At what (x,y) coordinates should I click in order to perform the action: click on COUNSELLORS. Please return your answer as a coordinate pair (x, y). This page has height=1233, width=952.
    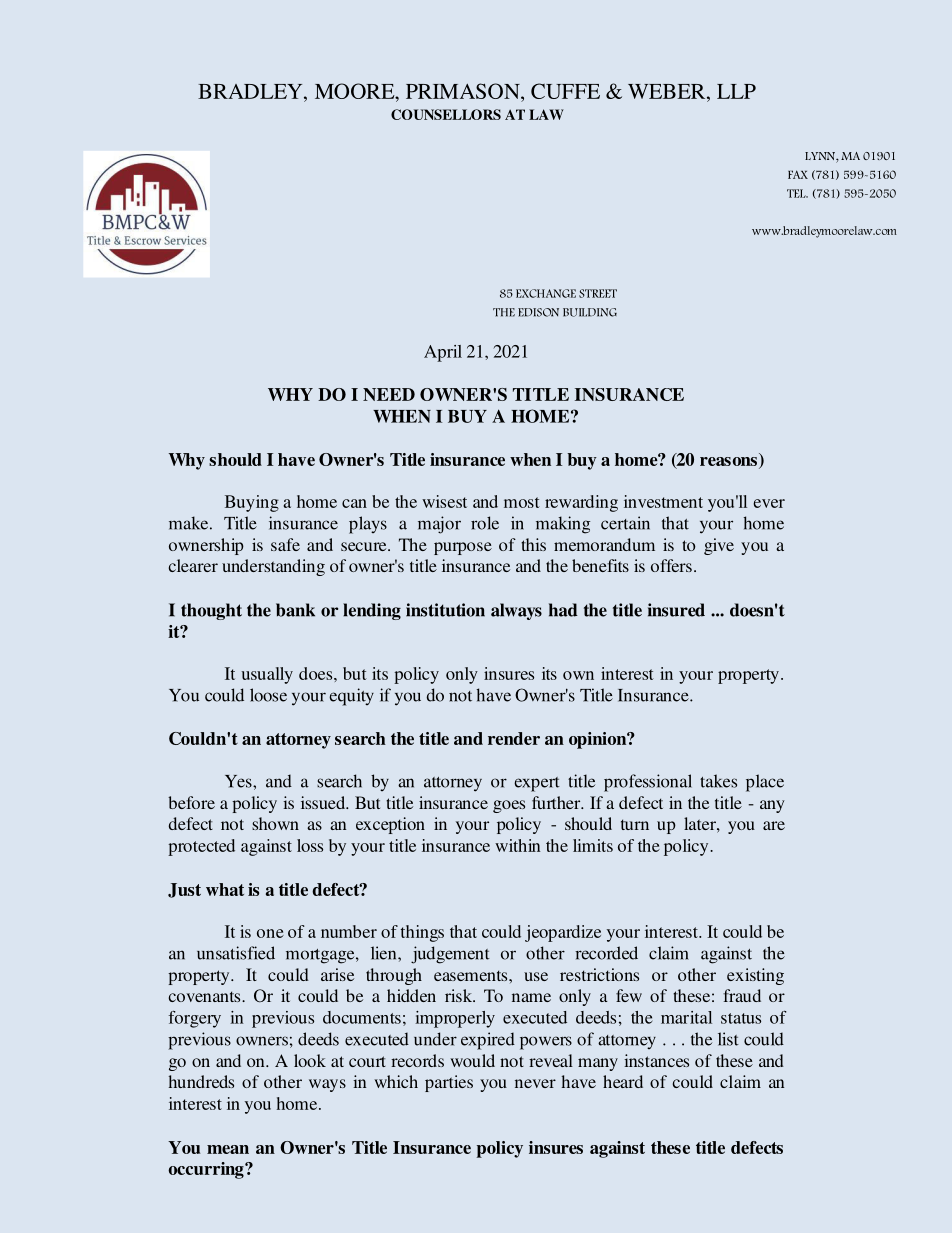
    Looking at the image, I should click on (446, 114).
